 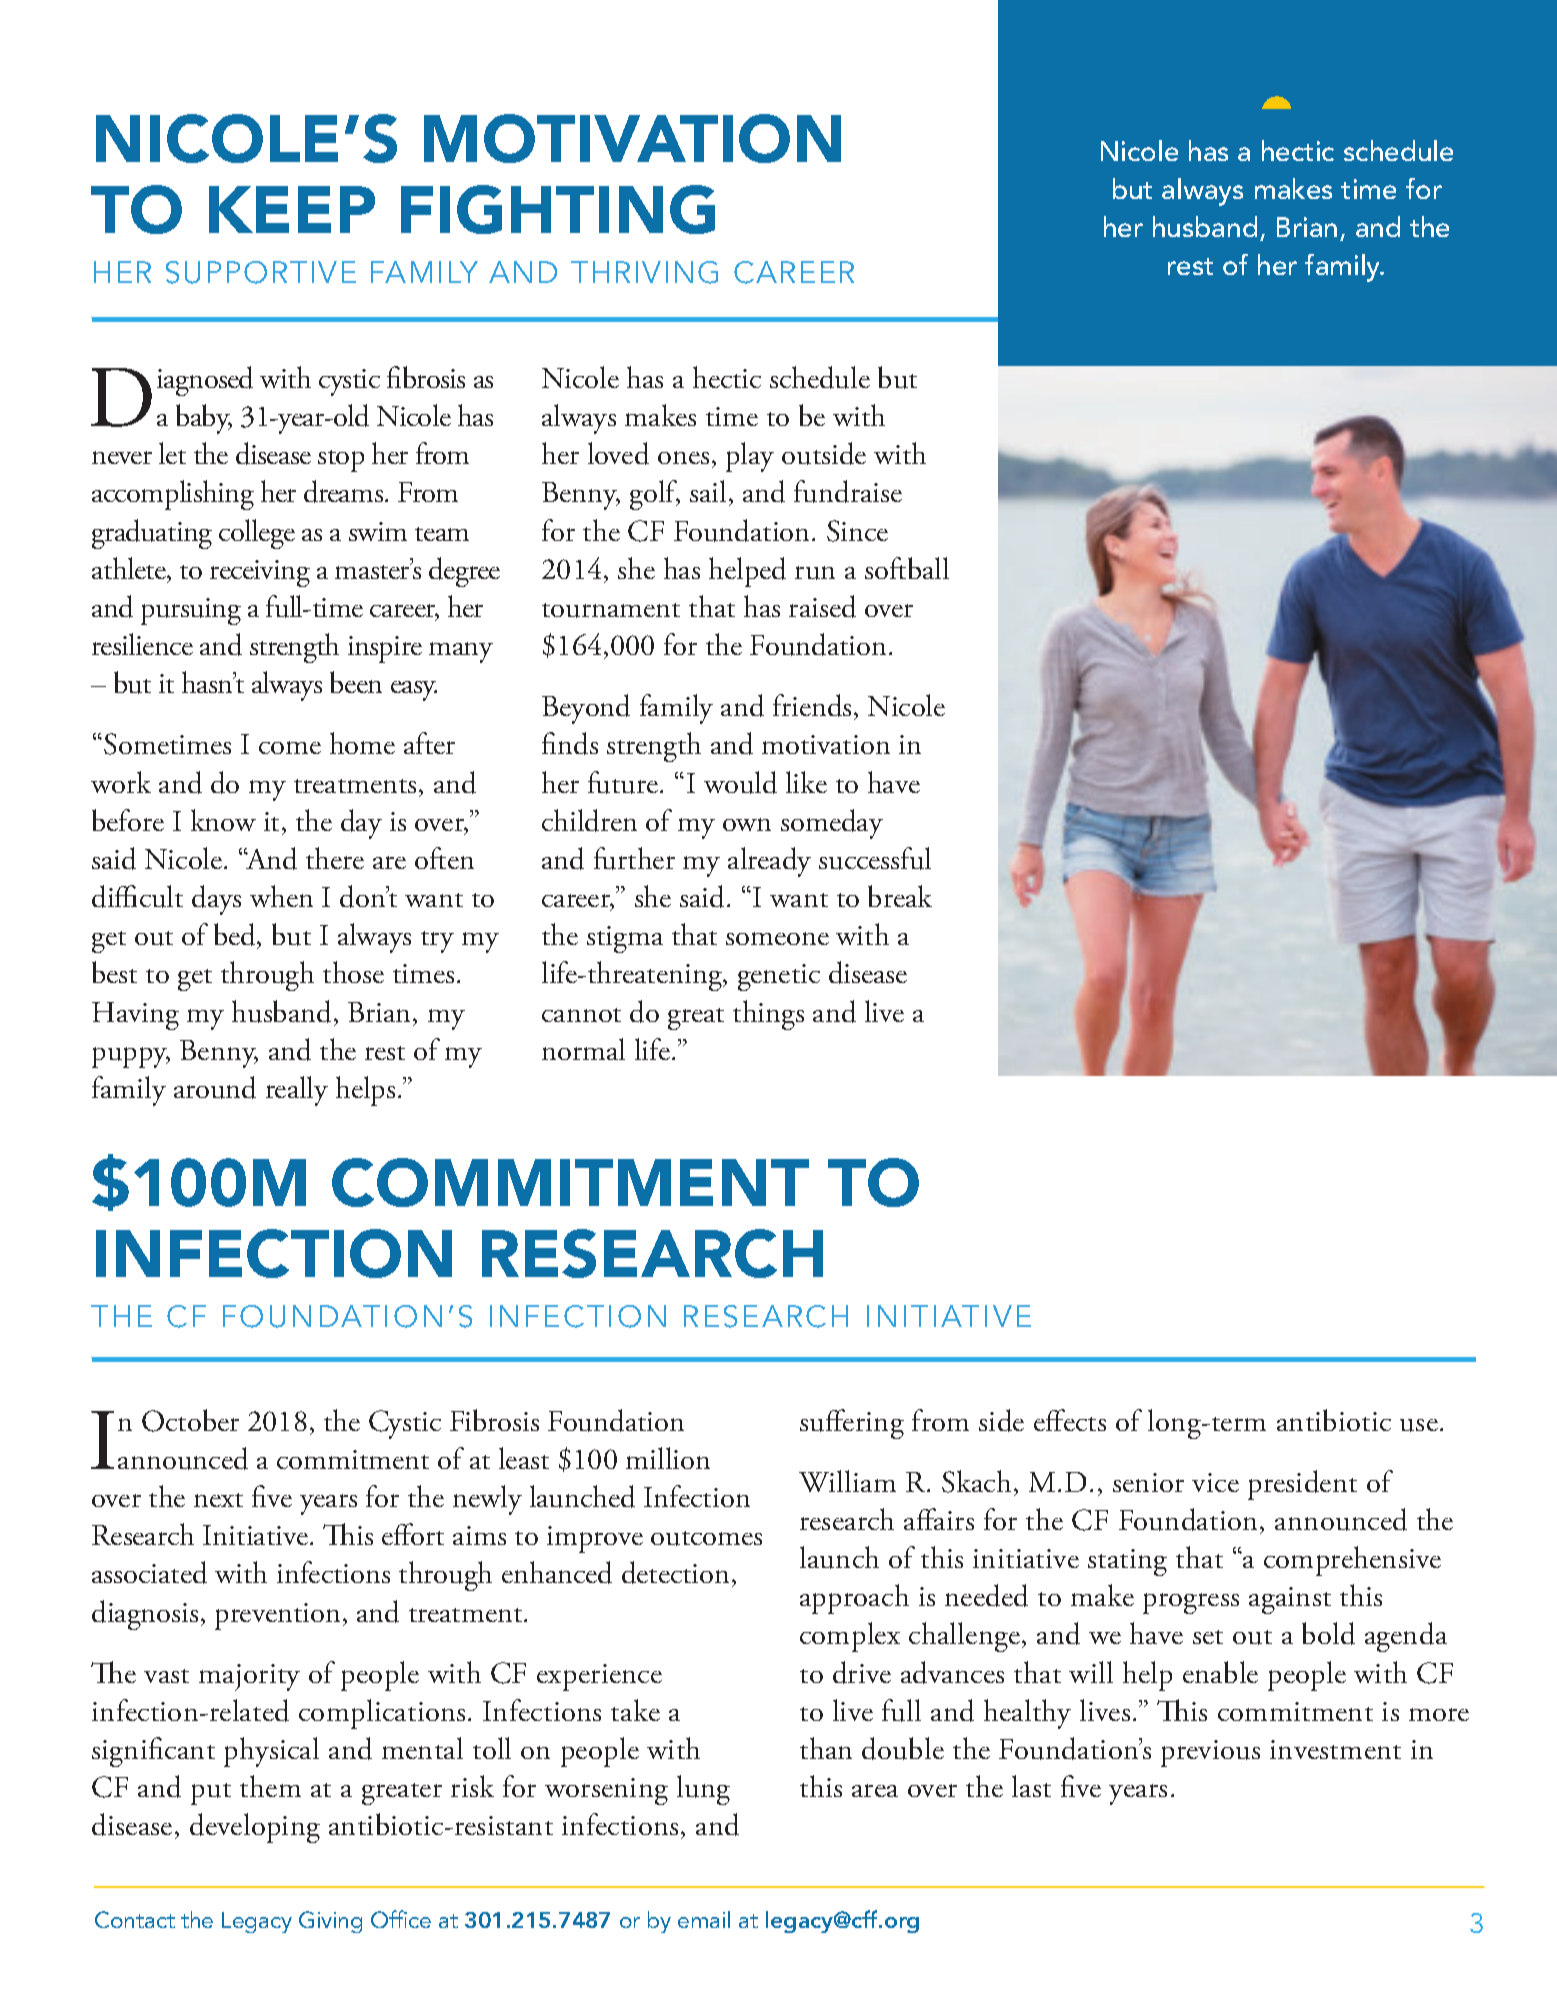 What do you see at coordinates (806, 782) in the document?
I see `like` at bounding box center [806, 782].
